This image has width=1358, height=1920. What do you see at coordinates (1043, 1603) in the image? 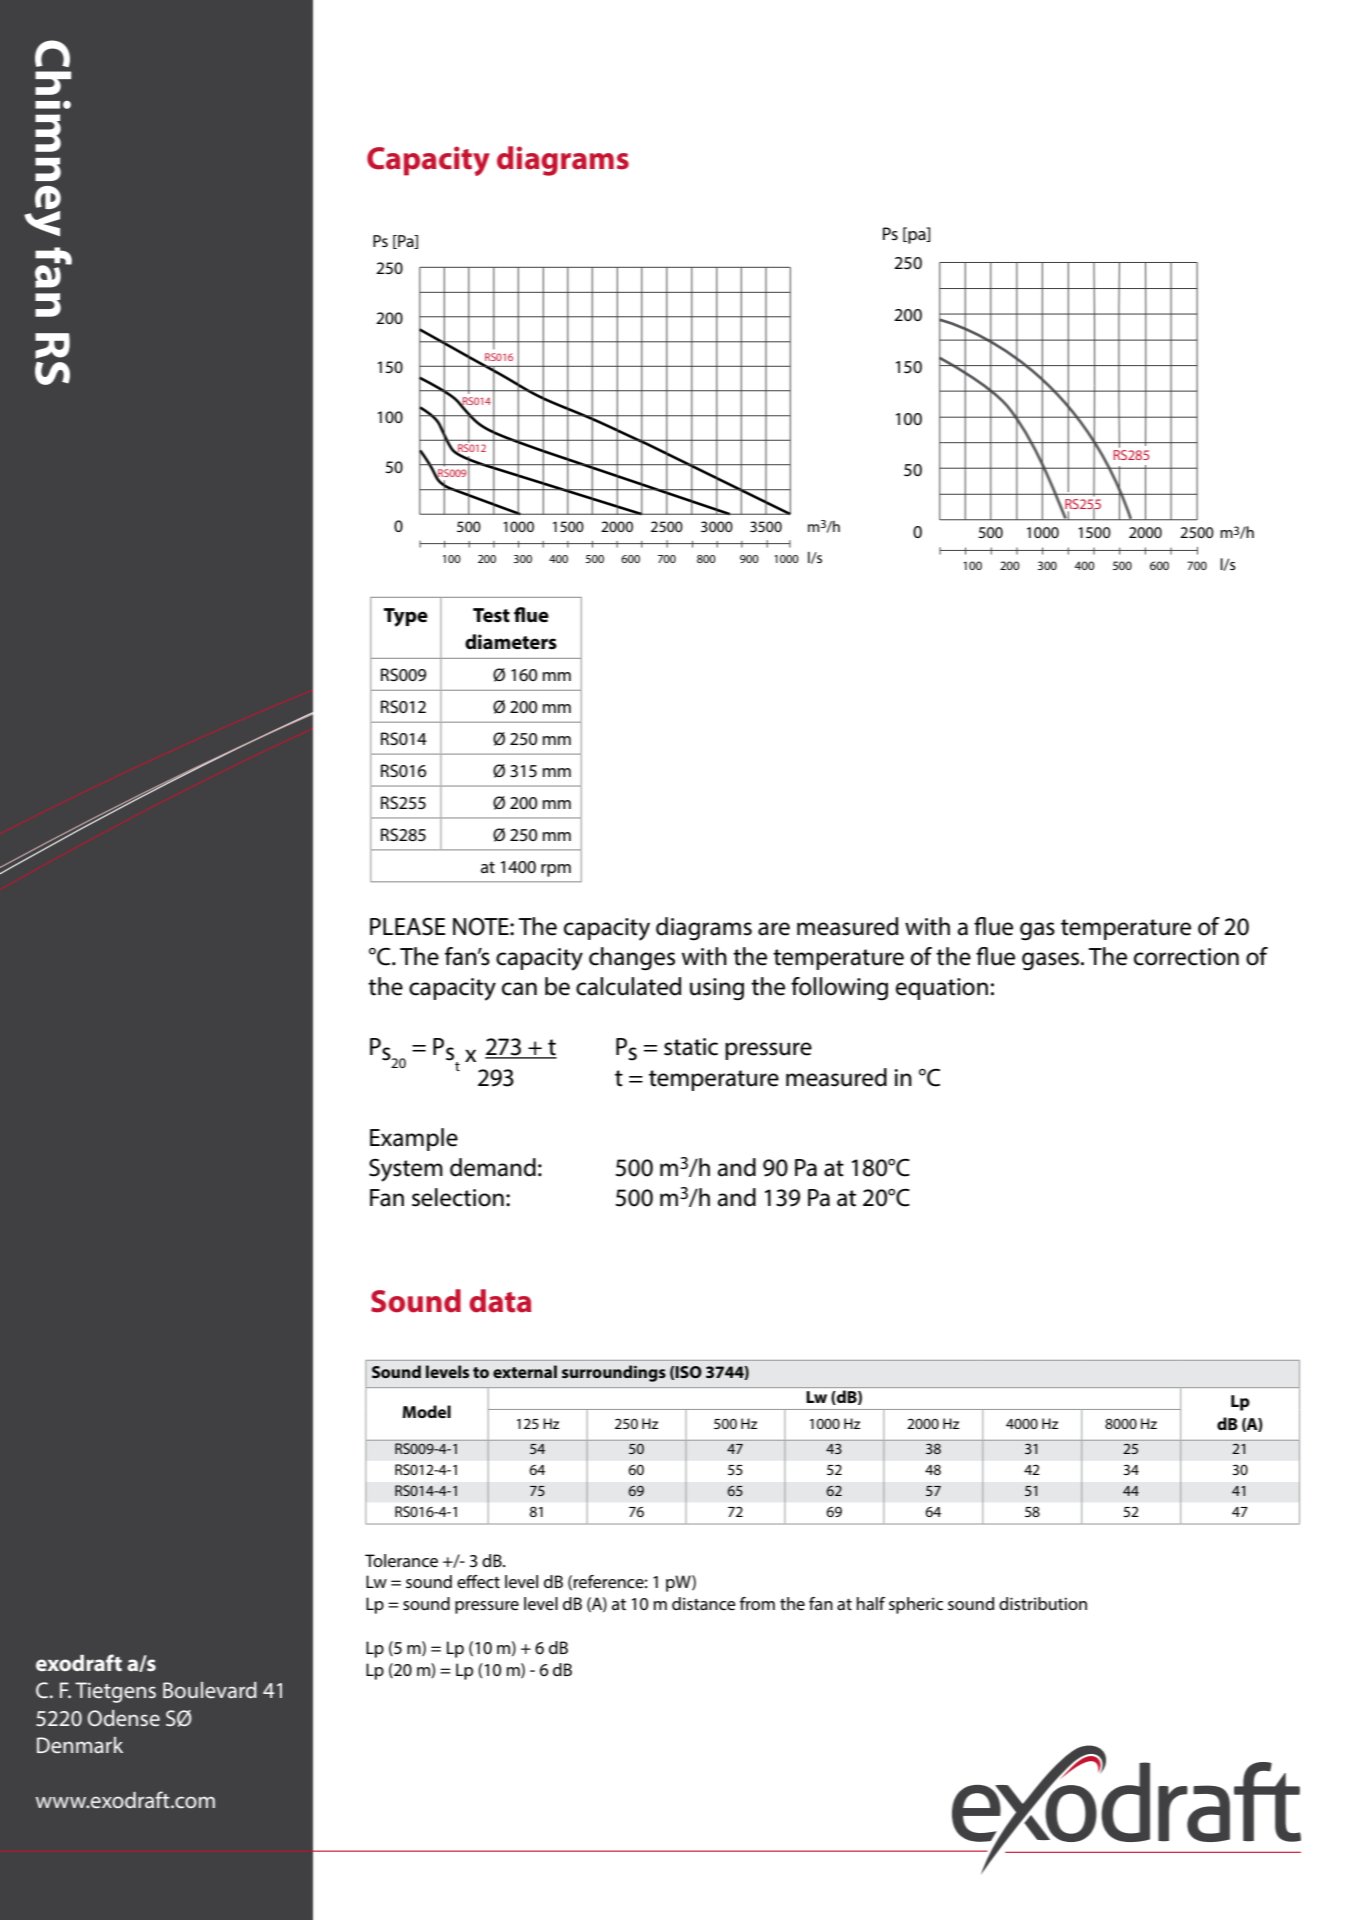
I see `distribution` at bounding box center [1043, 1603].
